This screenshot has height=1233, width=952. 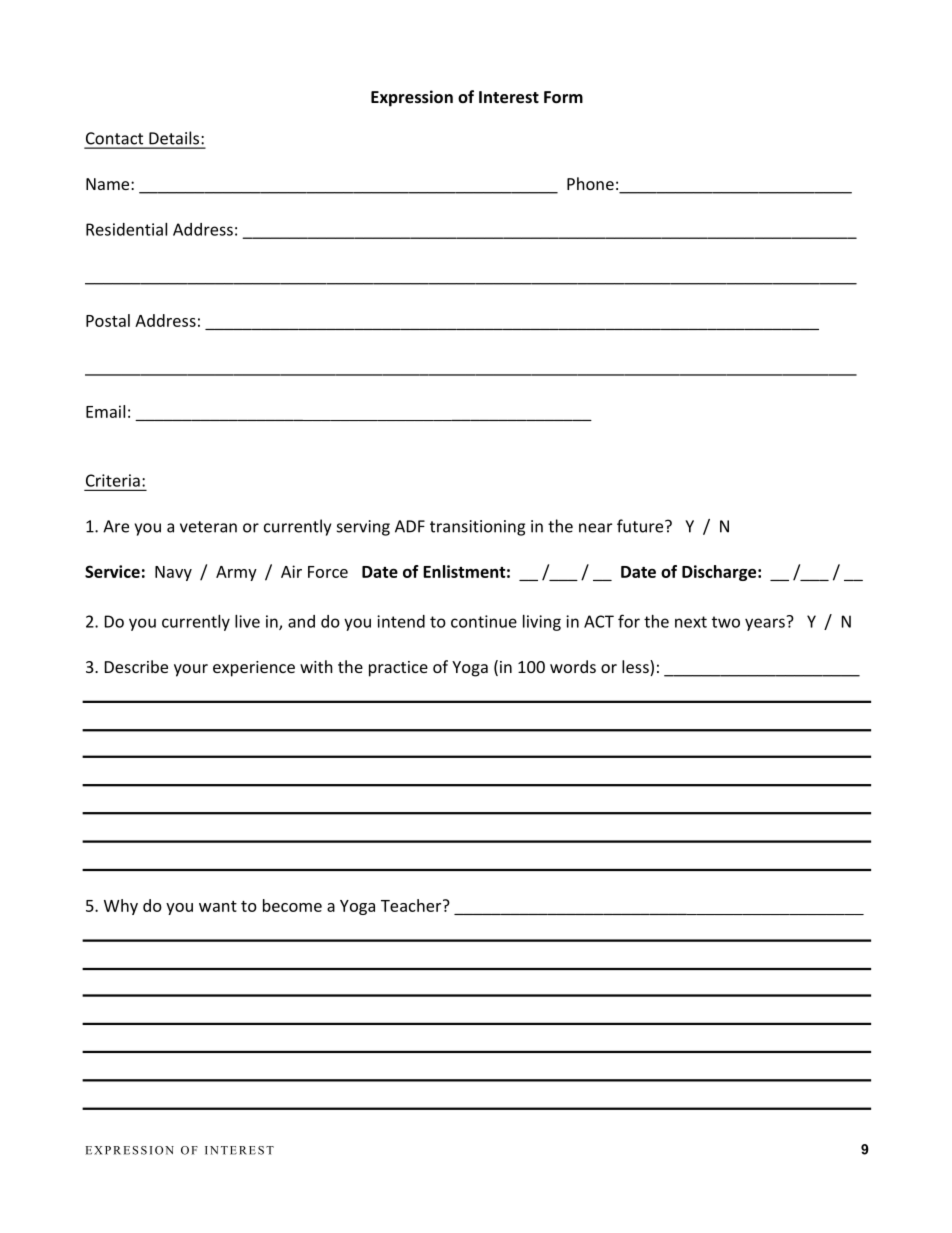 I want to click on less, so click(x=636, y=668).
